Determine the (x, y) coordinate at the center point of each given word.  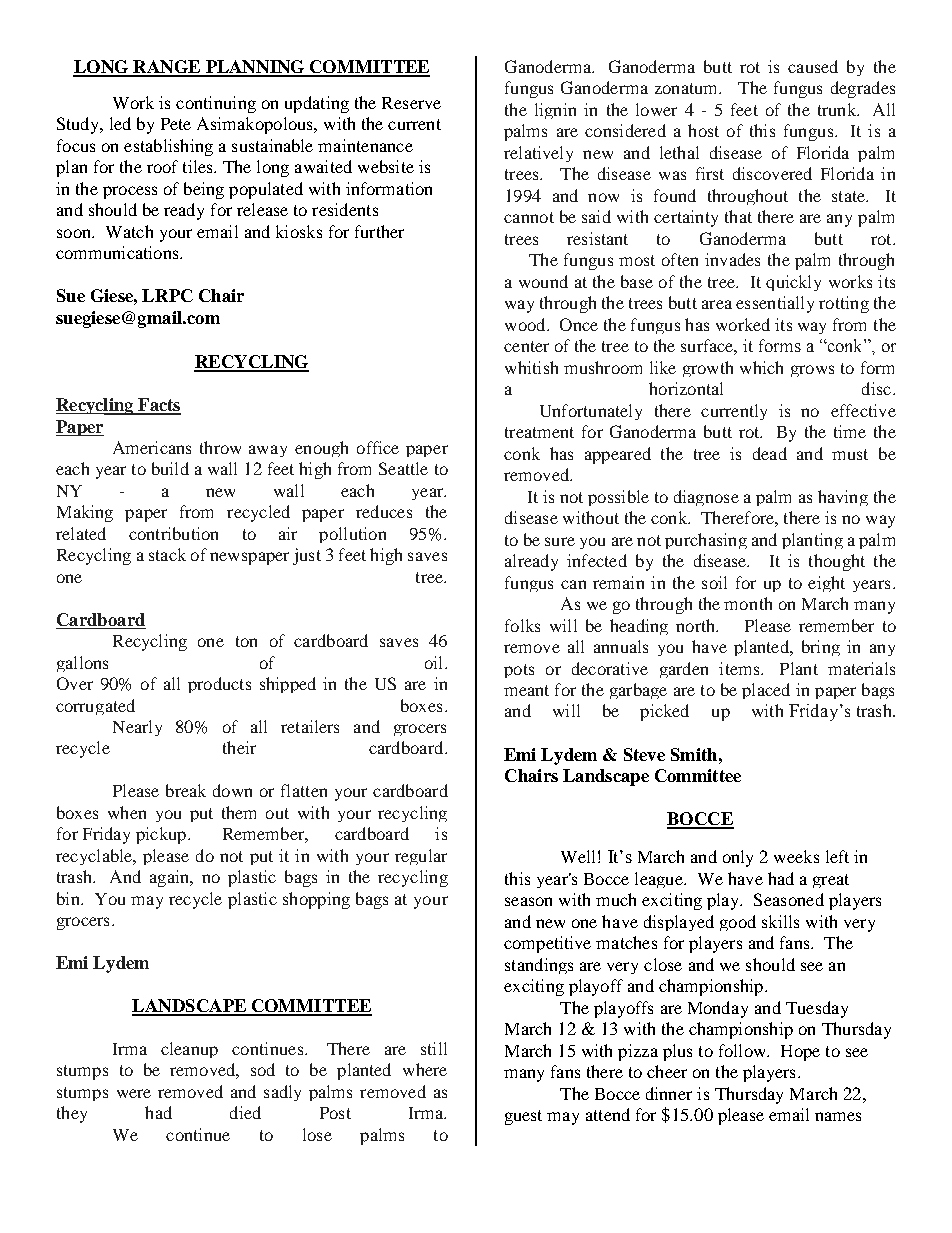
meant (526, 690)
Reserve (411, 103)
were (134, 1093)
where (425, 1069)
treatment (539, 432)
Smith (694, 754)
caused (813, 66)
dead (770, 453)
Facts (158, 406)
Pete (176, 124)
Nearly (137, 728)
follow (743, 1050)
